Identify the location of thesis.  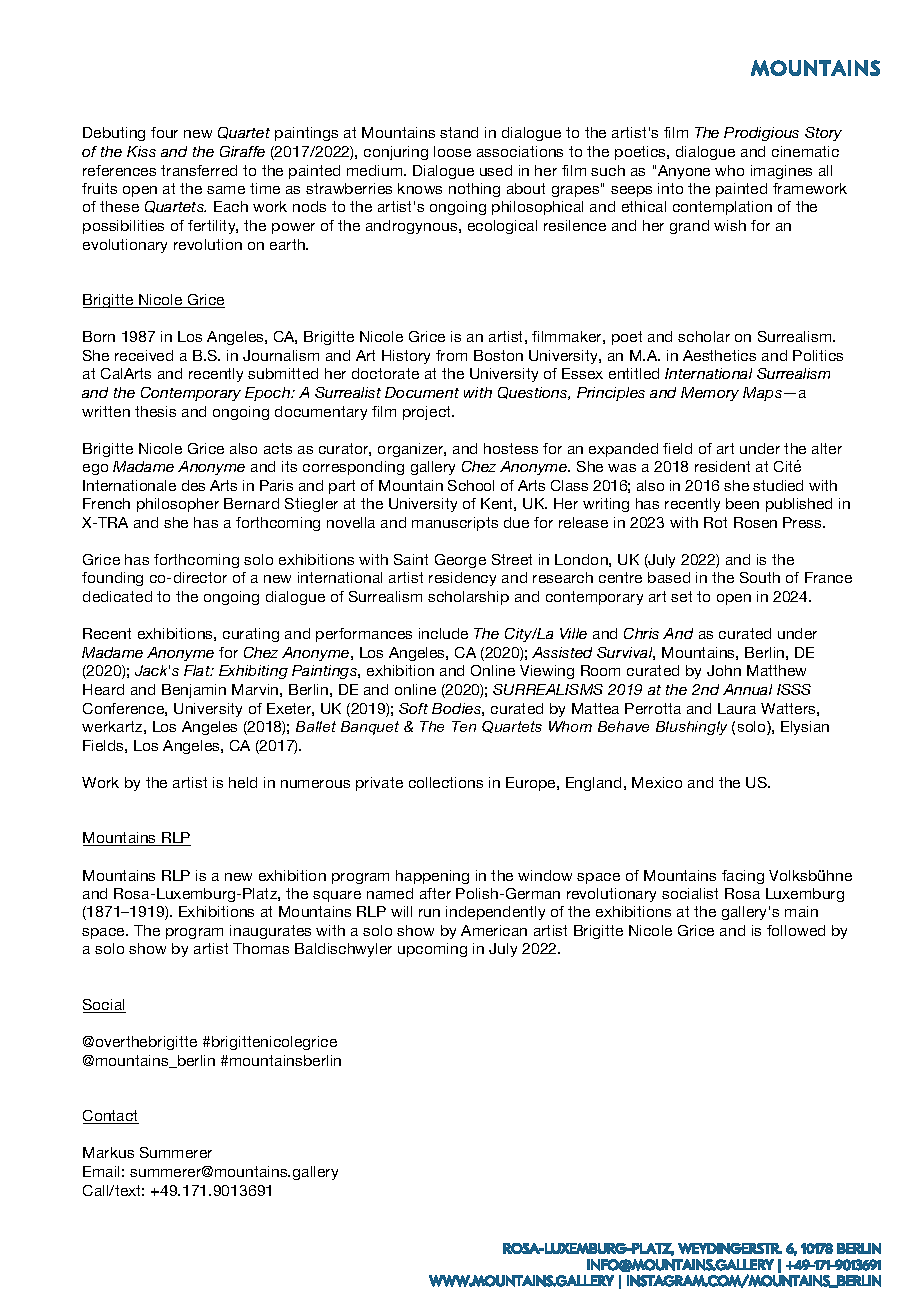
(155, 411).
